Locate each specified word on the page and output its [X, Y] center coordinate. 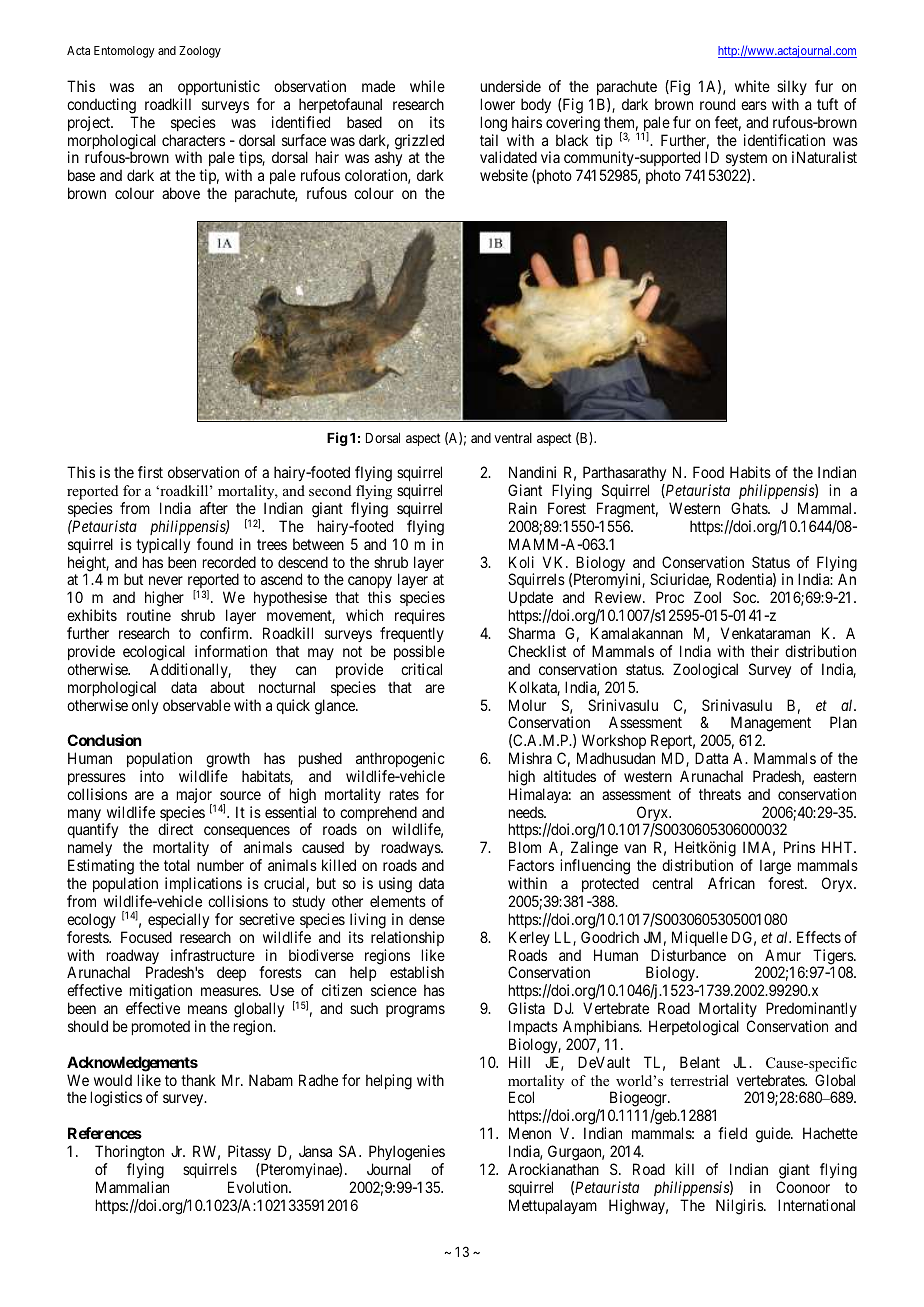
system [746, 161]
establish [417, 972]
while [427, 86]
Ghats [750, 508]
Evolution [259, 1187]
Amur [783, 955]
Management [769, 725]
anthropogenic [400, 760]
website [504, 175]
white [752, 86]
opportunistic [219, 87]
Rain [523, 508]
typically [163, 545]
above [181, 193]
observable [197, 705]
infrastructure [213, 955]
